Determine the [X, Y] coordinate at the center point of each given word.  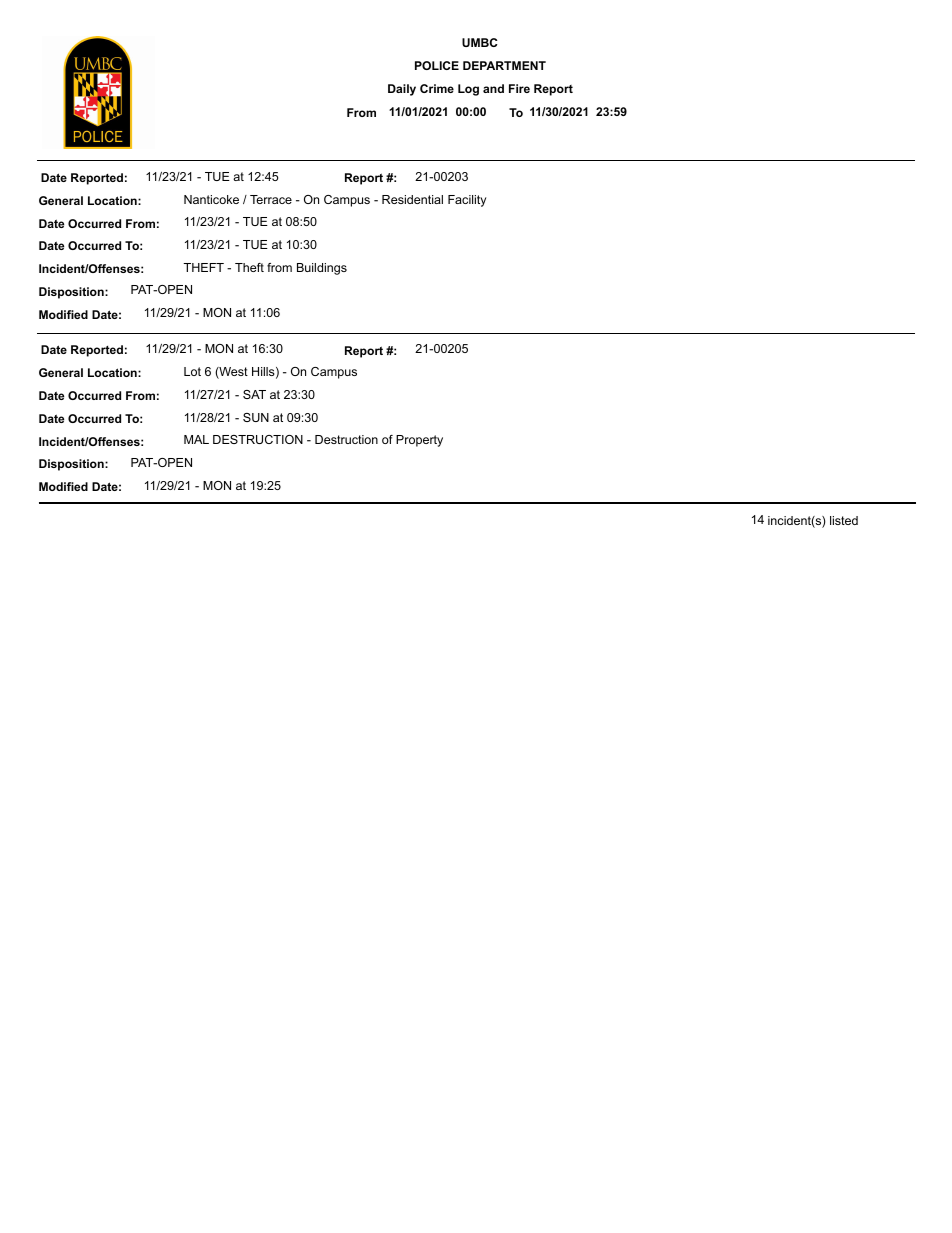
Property [419, 441]
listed [844, 520]
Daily [402, 90]
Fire [519, 88]
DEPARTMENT [504, 65]
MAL [196, 439]
